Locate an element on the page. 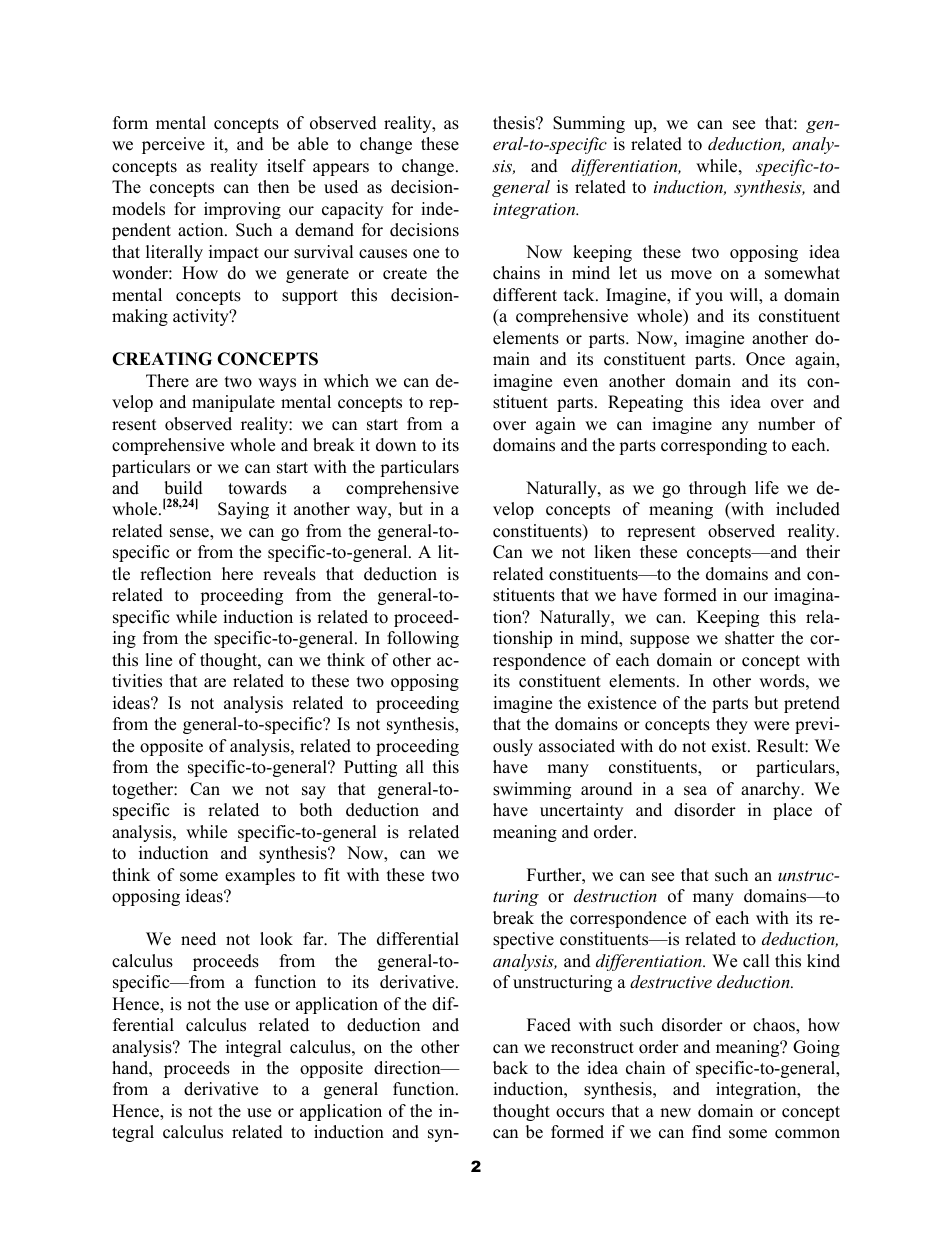 This image has height=1233, width=952. find is located at coordinates (706, 1132).
